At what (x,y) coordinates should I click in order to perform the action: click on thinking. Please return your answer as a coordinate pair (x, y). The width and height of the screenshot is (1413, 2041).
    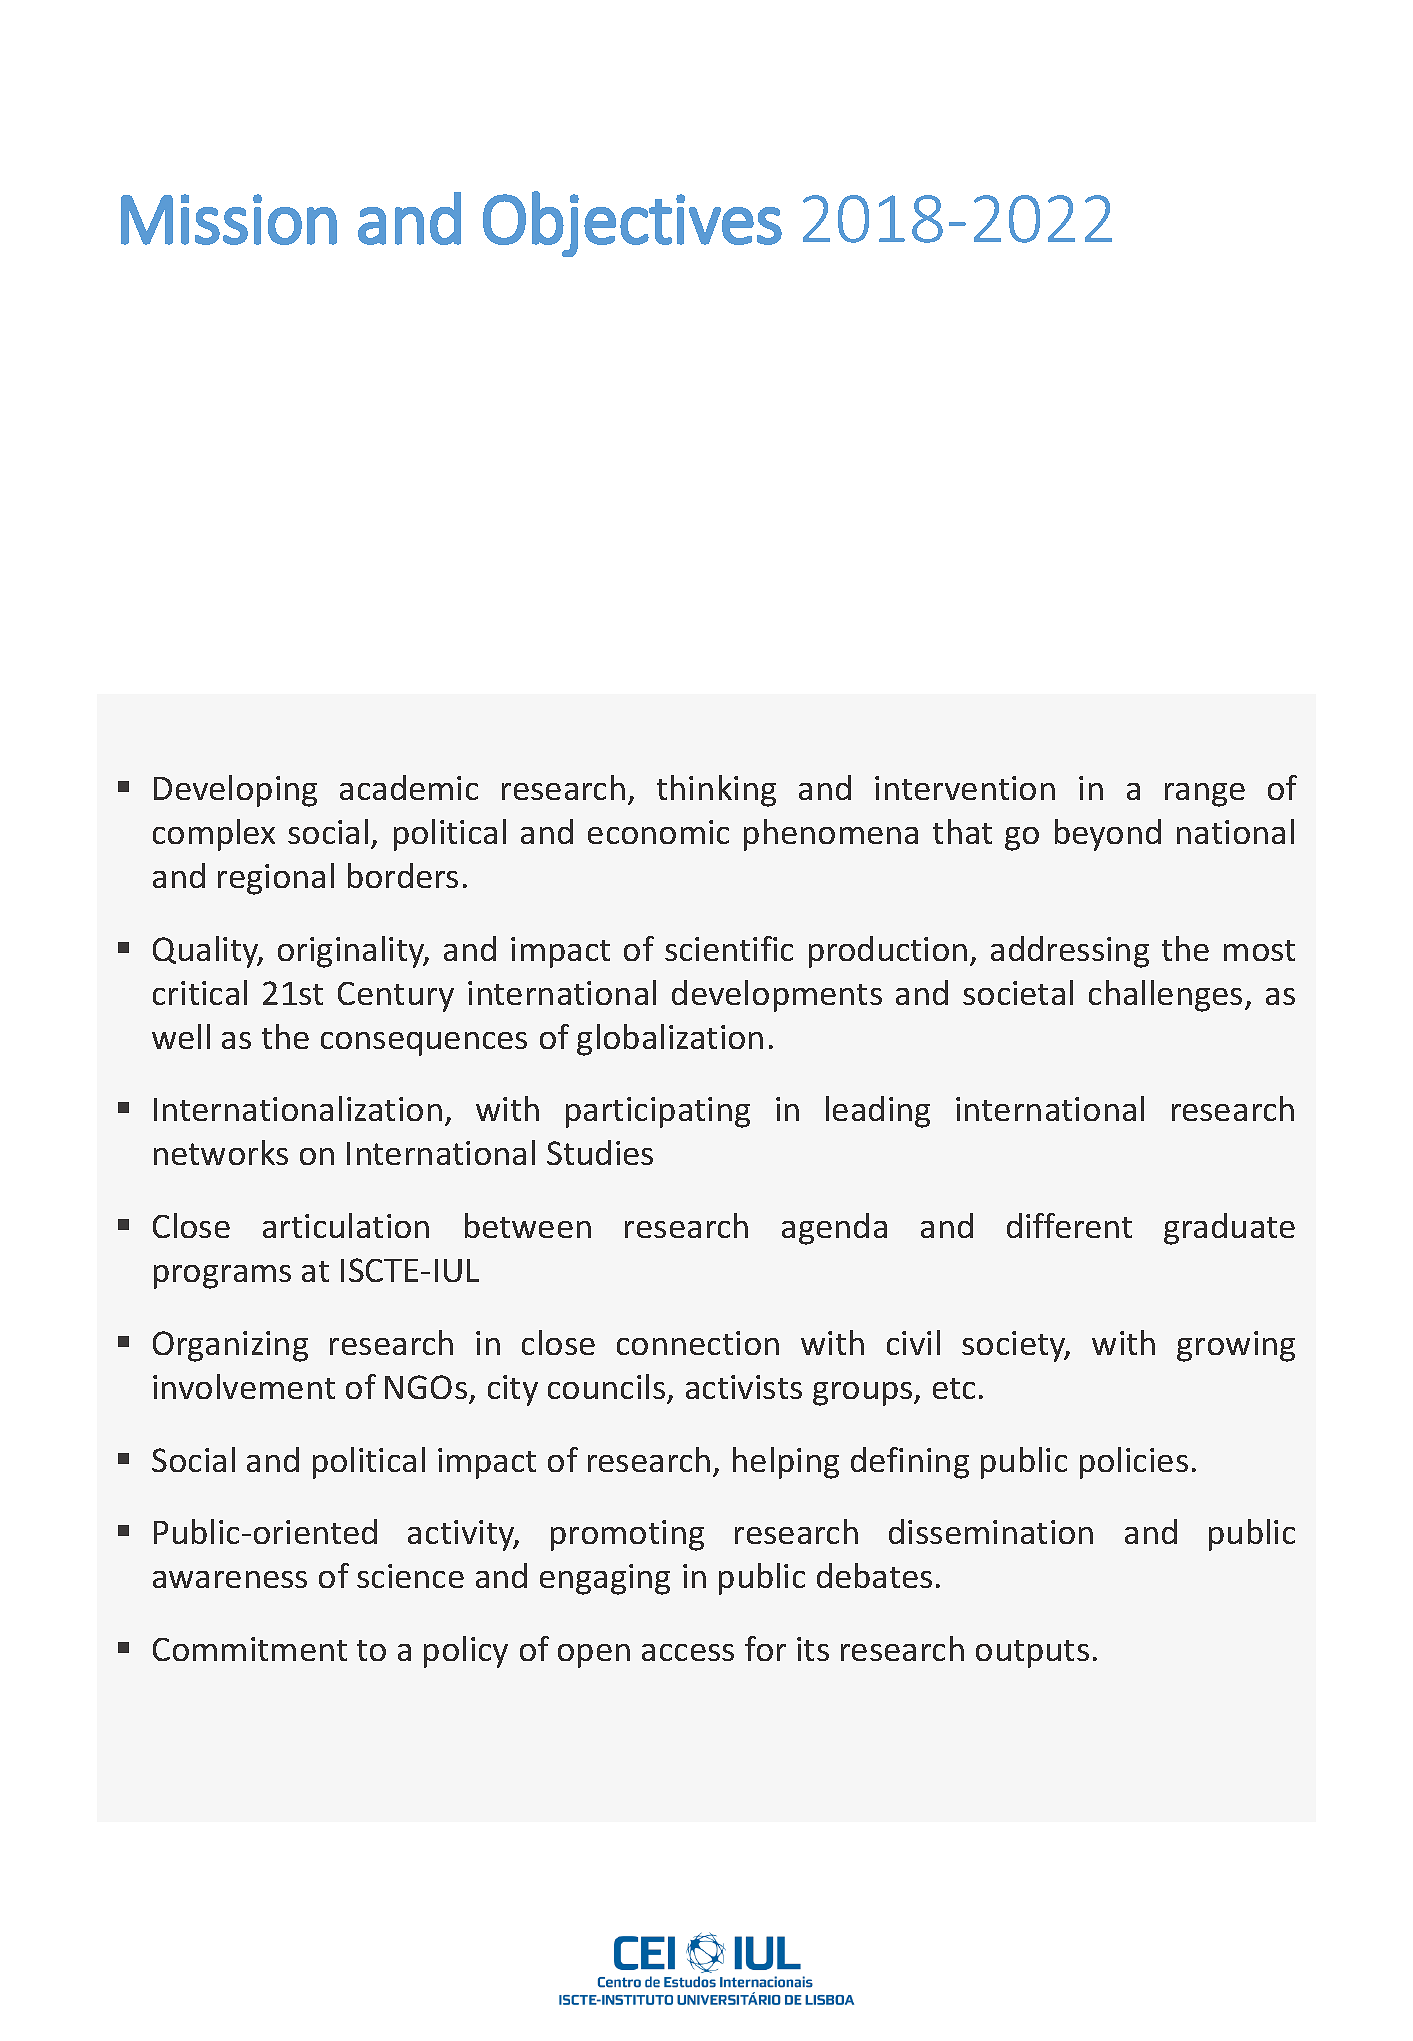
    Looking at the image, I should click on (716, 791).
